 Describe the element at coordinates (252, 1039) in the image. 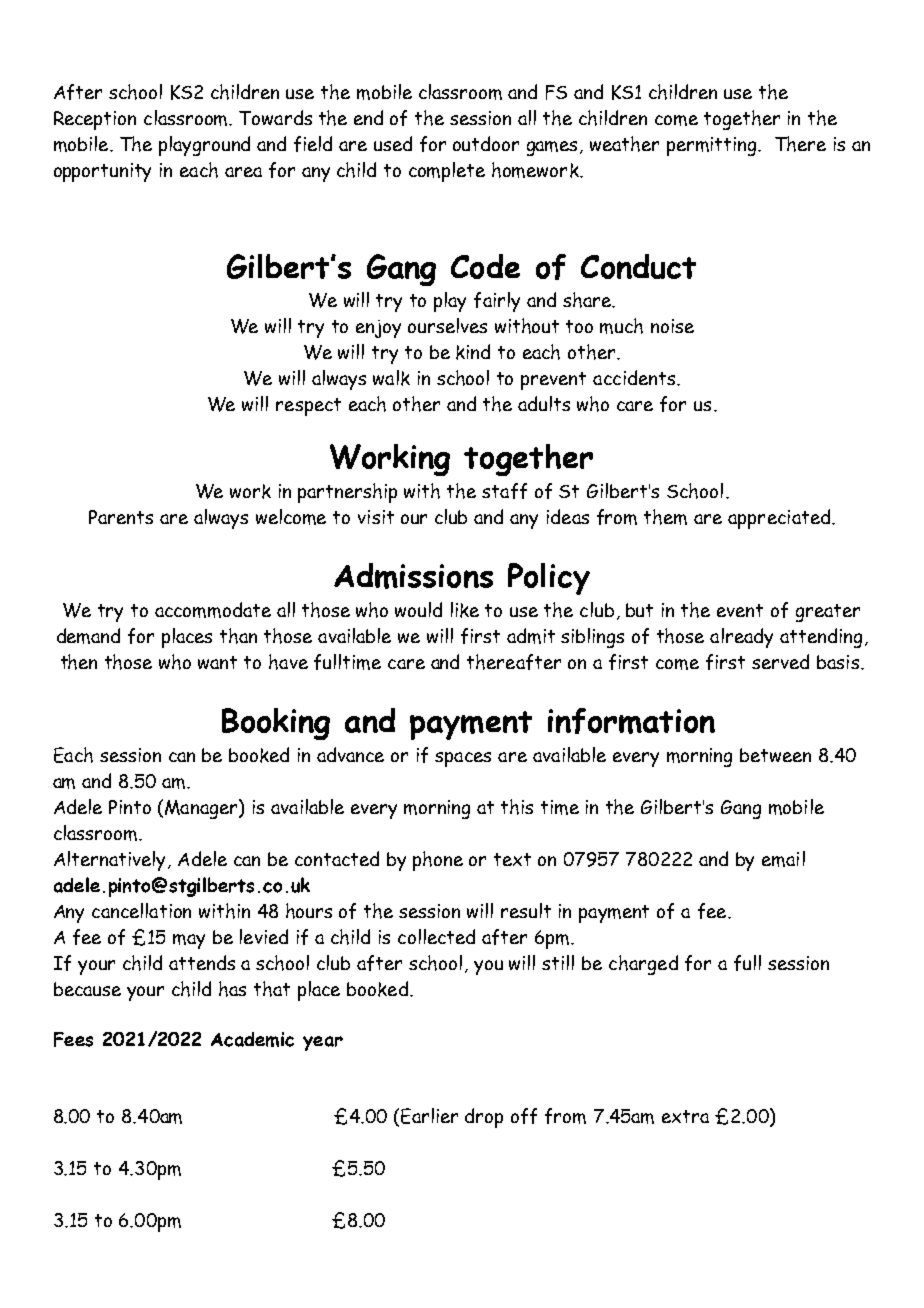

I see `Academic` at that location.
